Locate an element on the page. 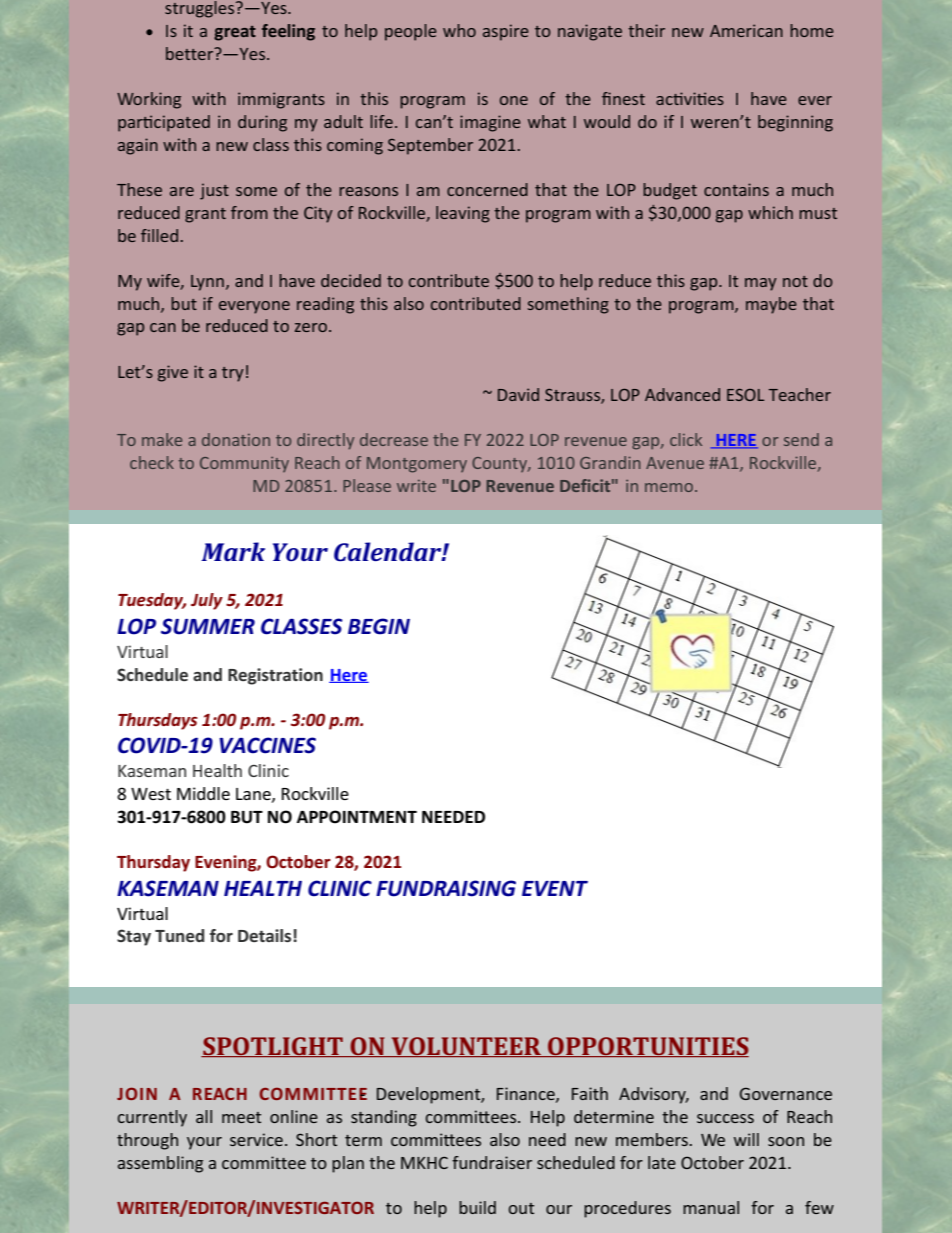 The height and width of the image is (1233, 952). fundraiser is located at coordinates (492, 1162).
